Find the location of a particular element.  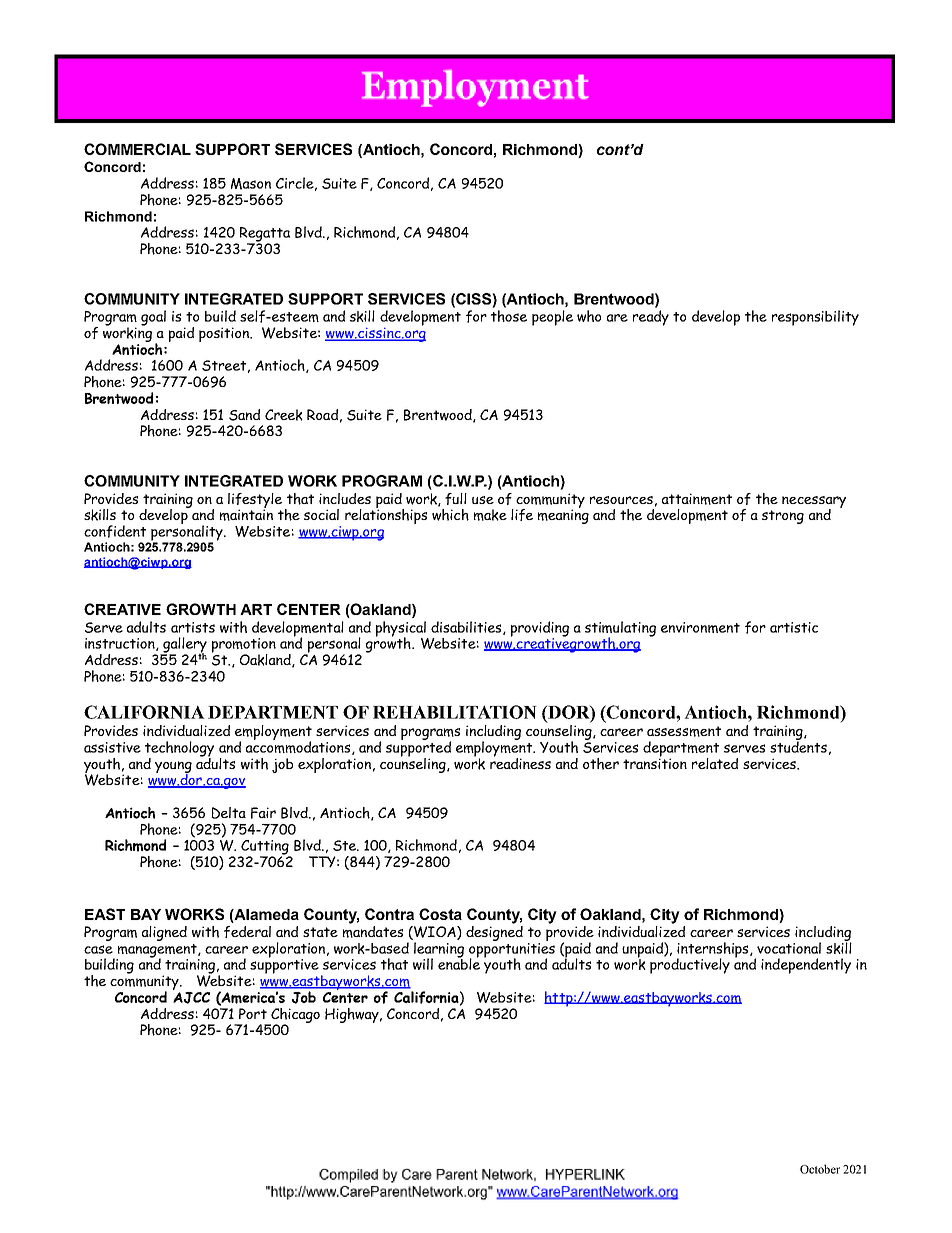

responsibility is located at coordinates (815, 318).
